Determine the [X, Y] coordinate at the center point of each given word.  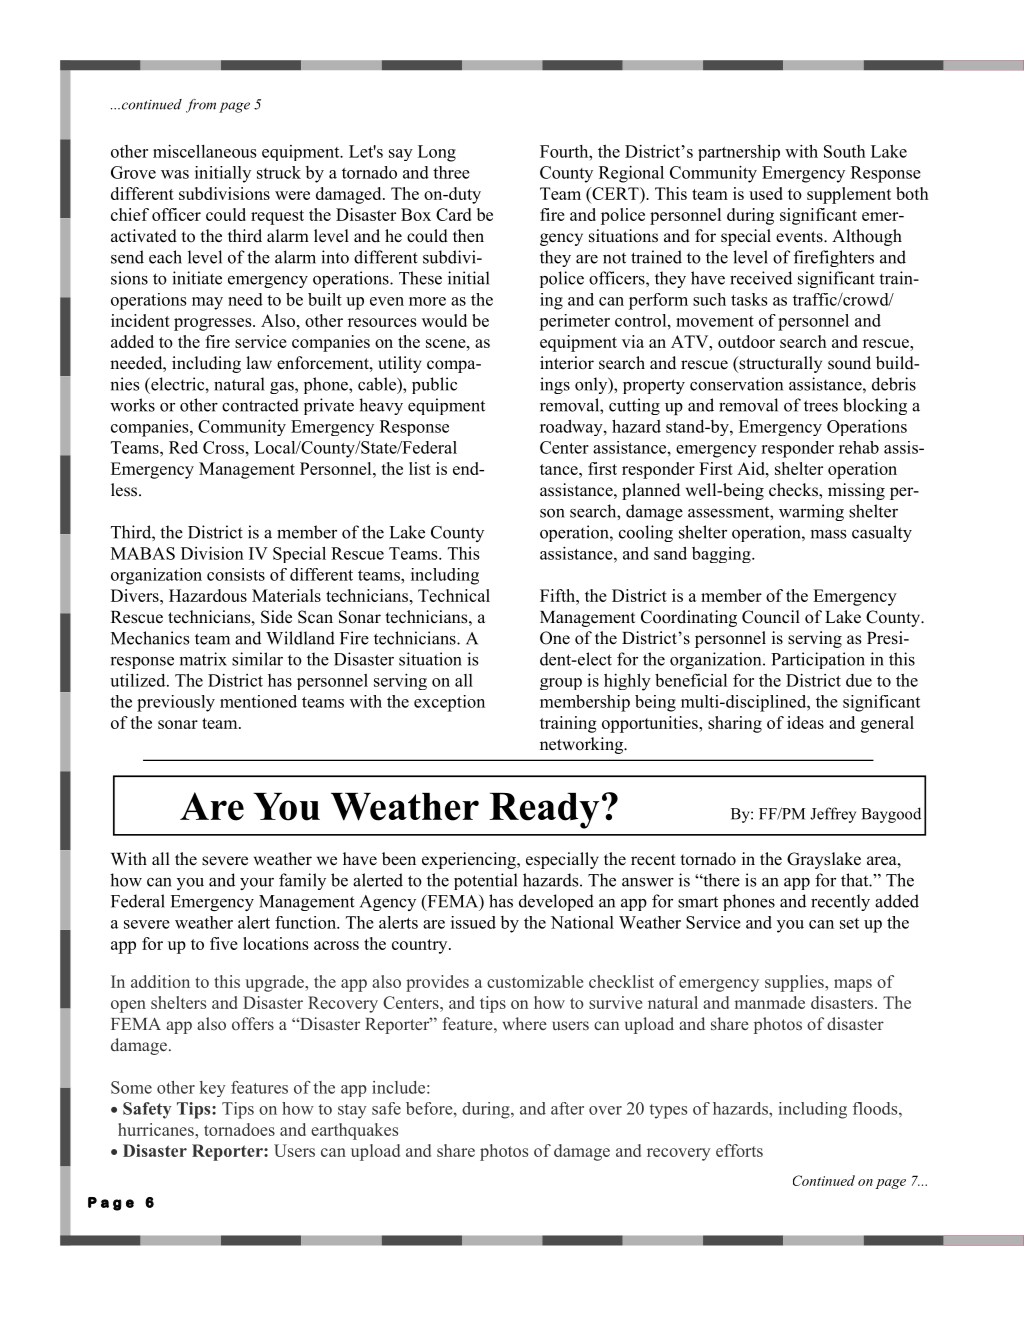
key [213, 1089]
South [845, 151]
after [567, 1108]
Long [437, 153]
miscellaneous [204, 151]
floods [876, 1108]
